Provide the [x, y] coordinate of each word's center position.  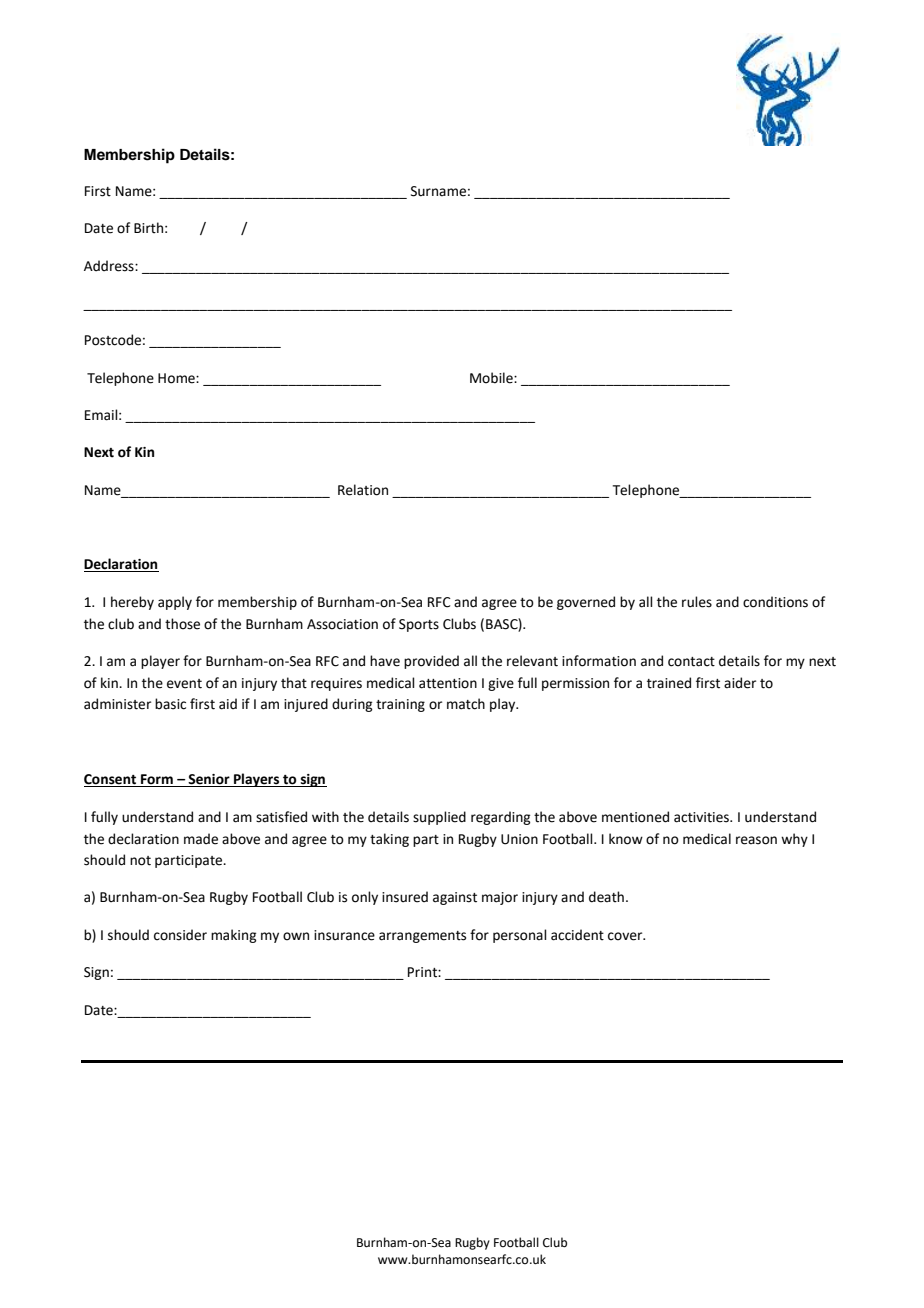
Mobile [492, 378]
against [455, 898]
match [466, 704]
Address [110, 266]
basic [170, 704]
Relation [363, 490]
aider [740, 683]
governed [586, 603]
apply [175, 603]
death [606, 897]
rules [697, 602]
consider [180, 935]
